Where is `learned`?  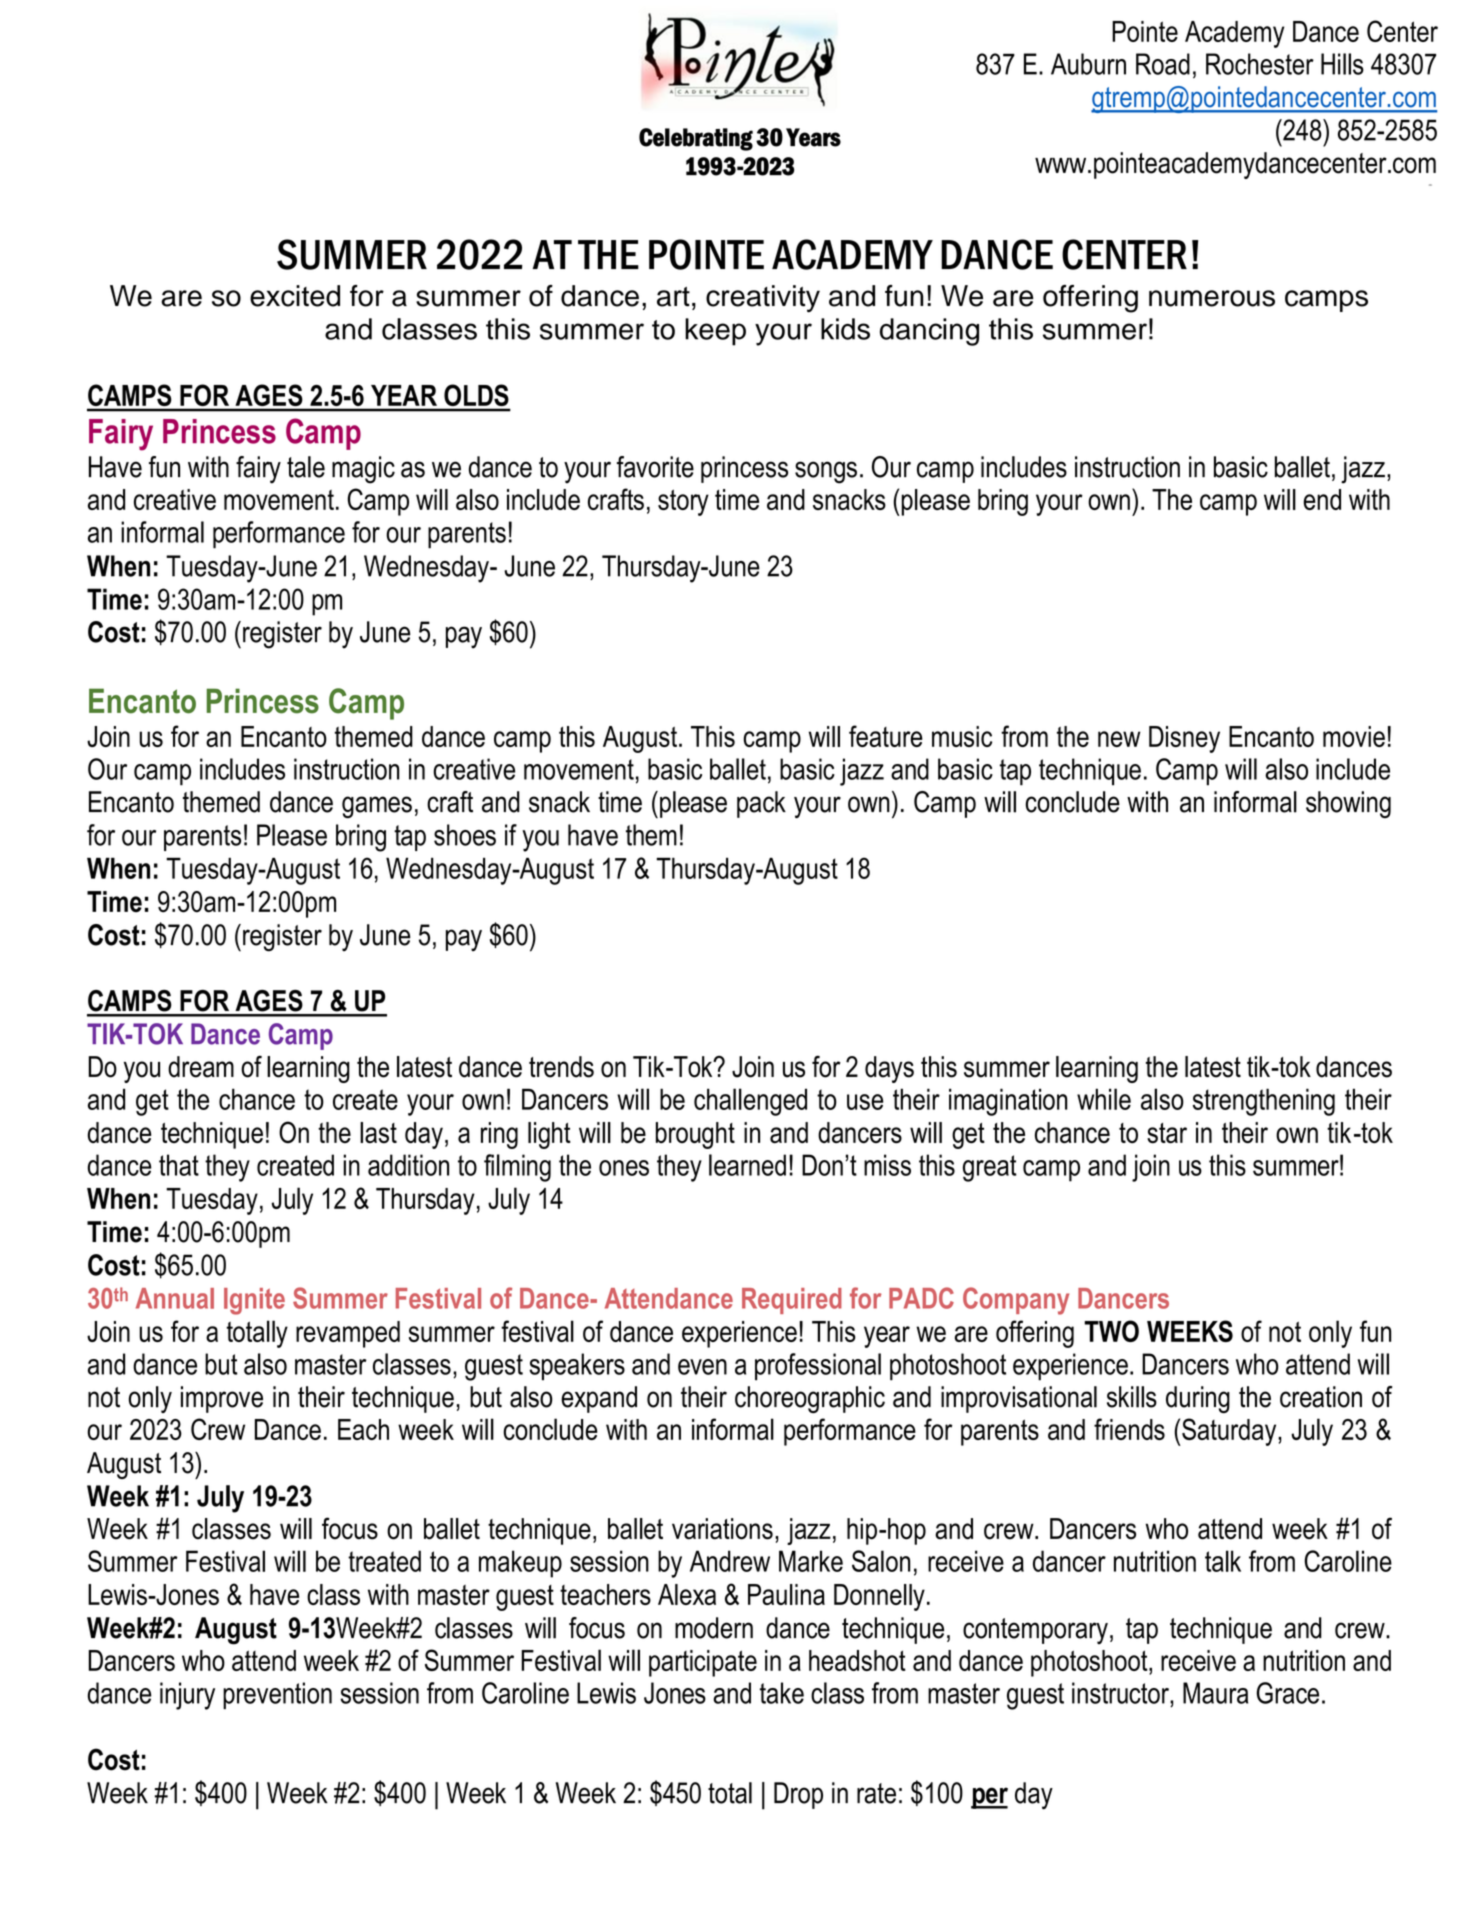 learned is located at coordinates (747, 1165).
